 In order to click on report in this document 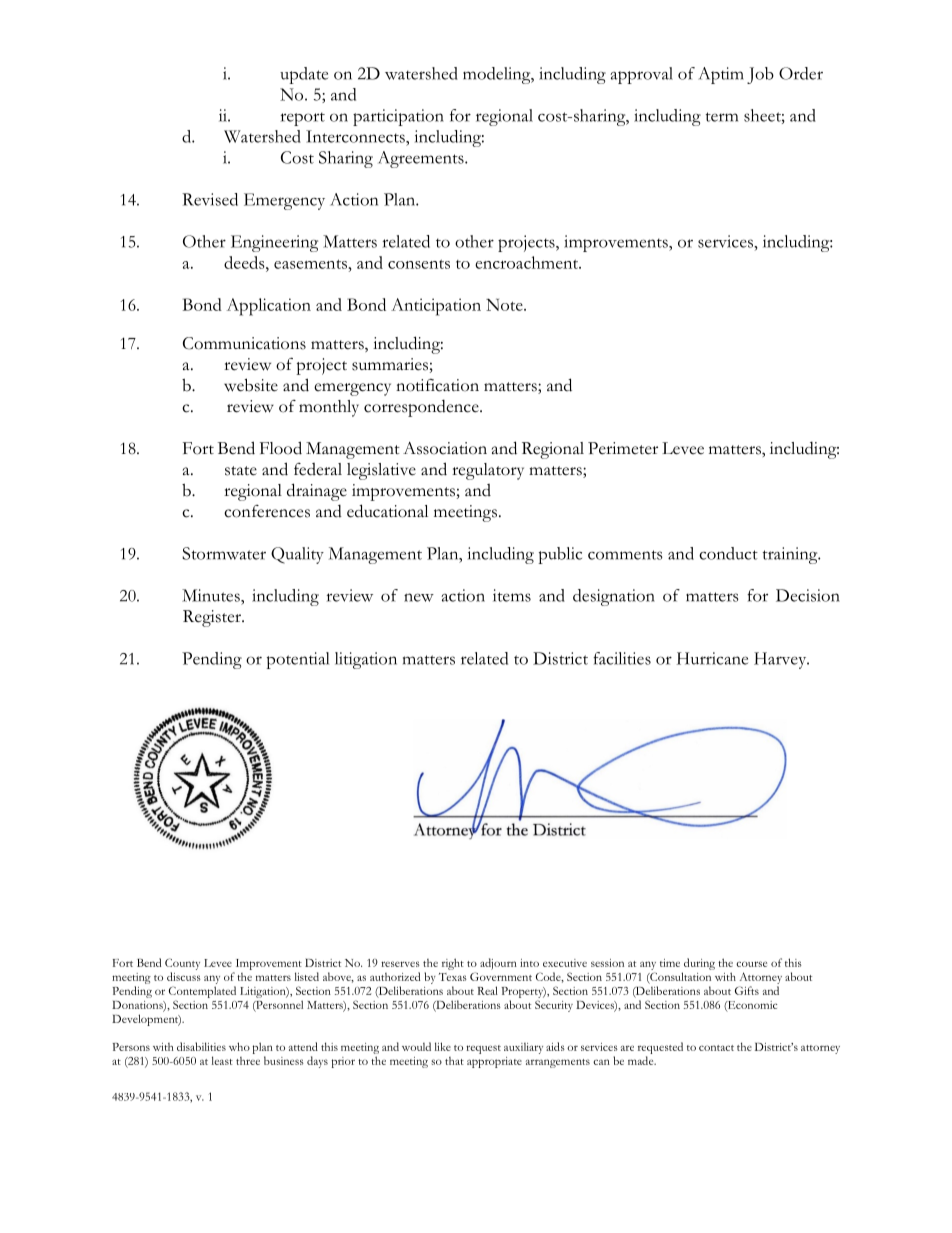, I will do `click(303, 119)`.
